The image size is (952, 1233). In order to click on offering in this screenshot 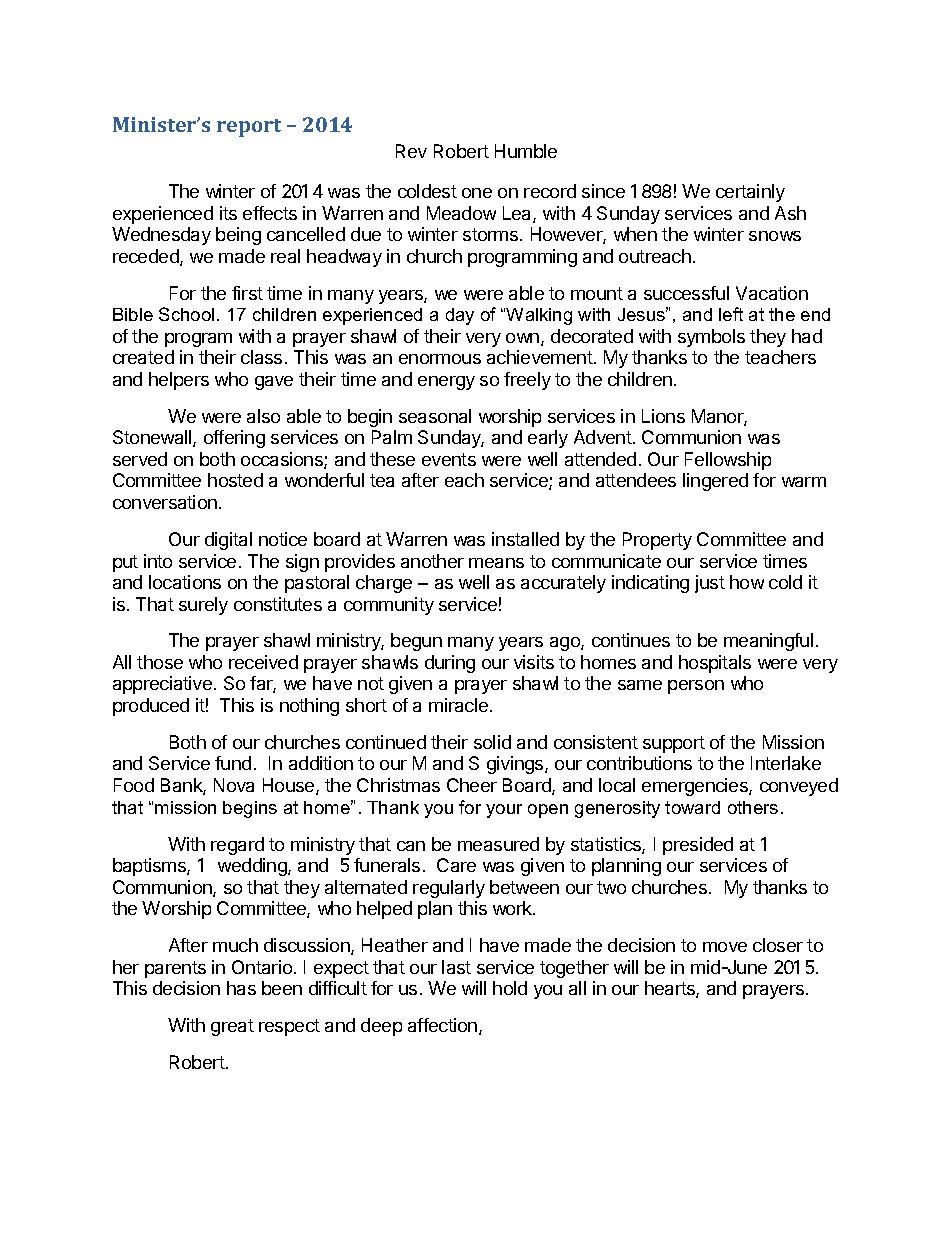, I will do `click(234, 439)`.
